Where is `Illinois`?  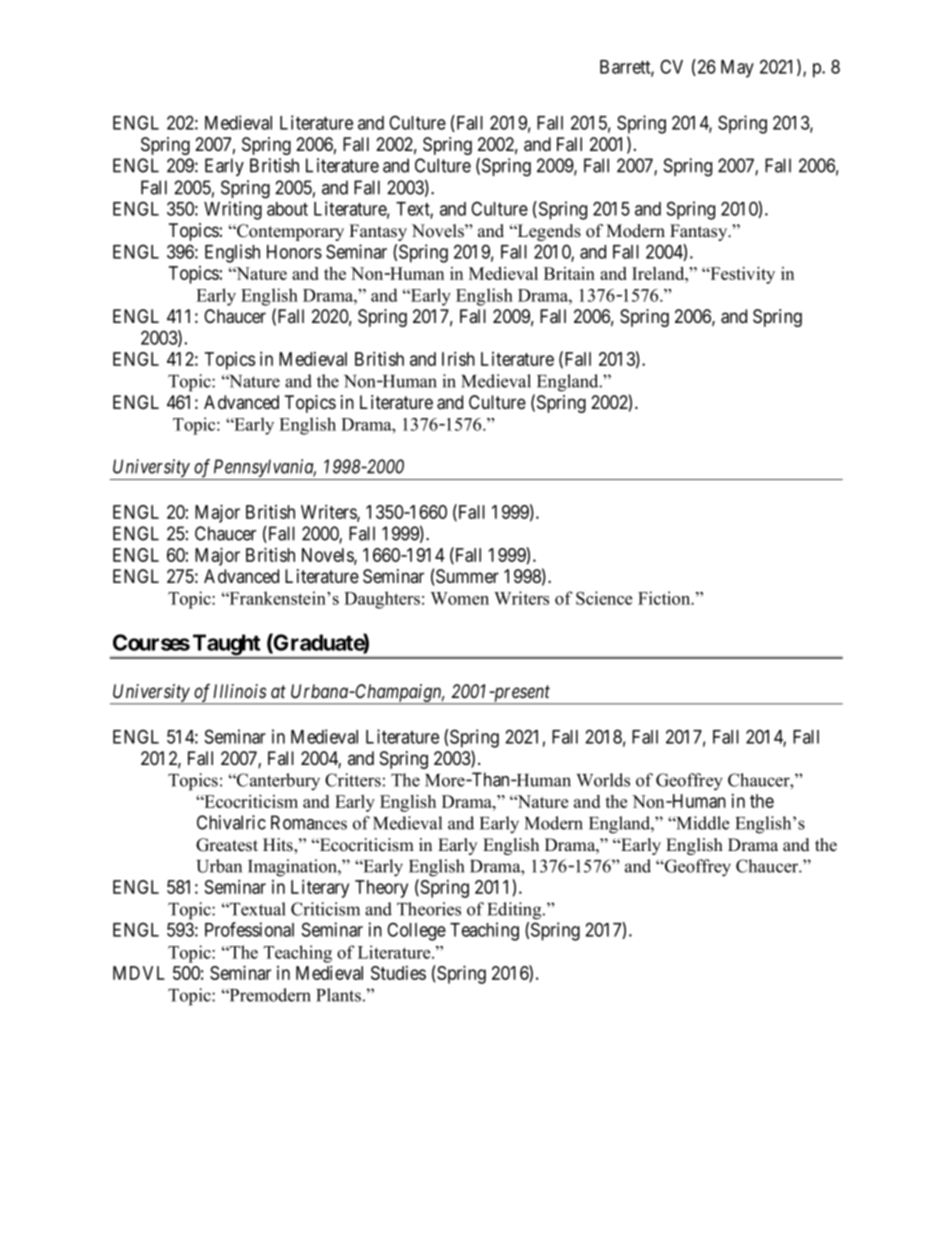
Illinois is located at coordinates (239, 691).
